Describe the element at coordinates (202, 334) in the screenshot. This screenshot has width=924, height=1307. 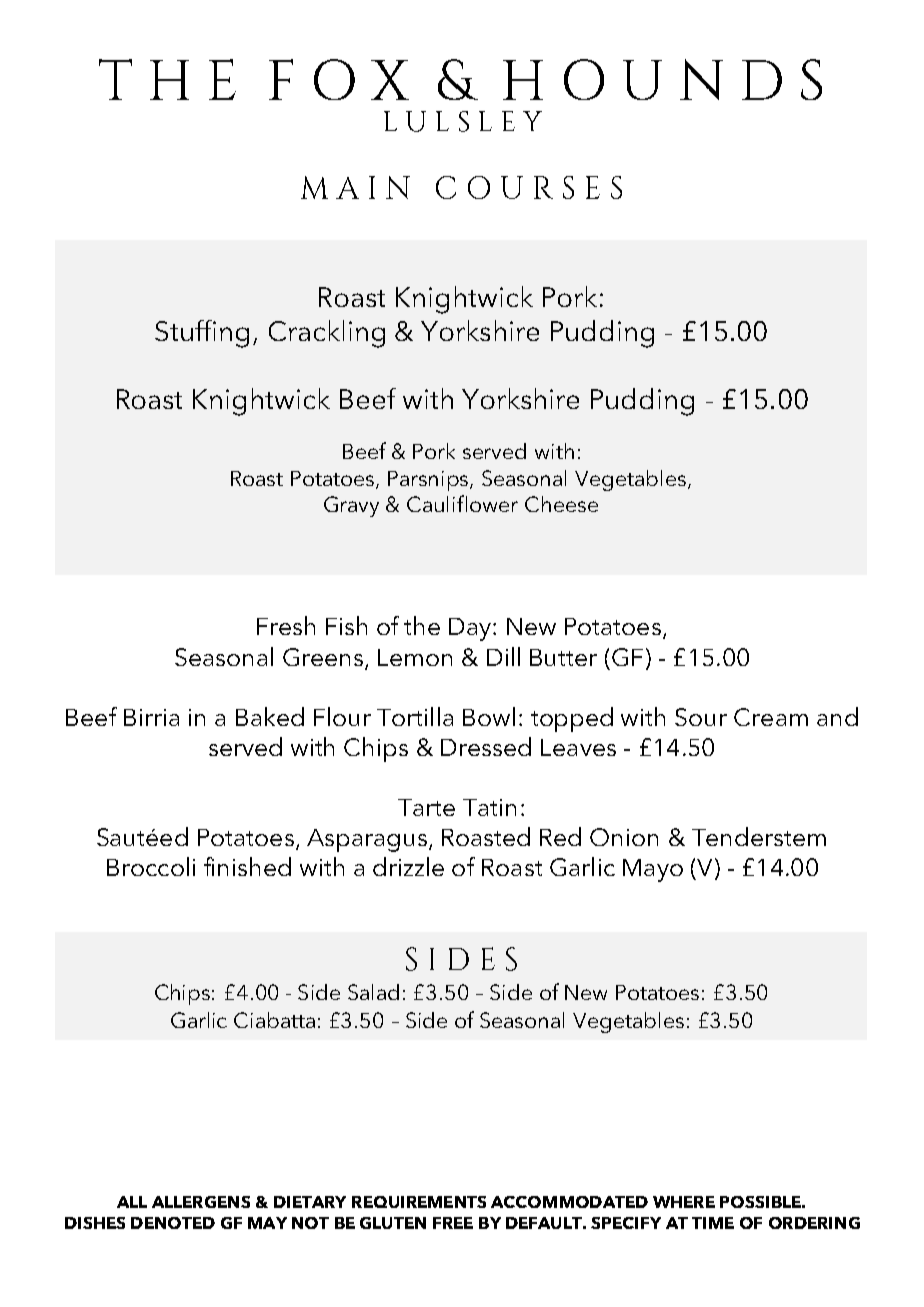
I see `Stuffing` at that location.
